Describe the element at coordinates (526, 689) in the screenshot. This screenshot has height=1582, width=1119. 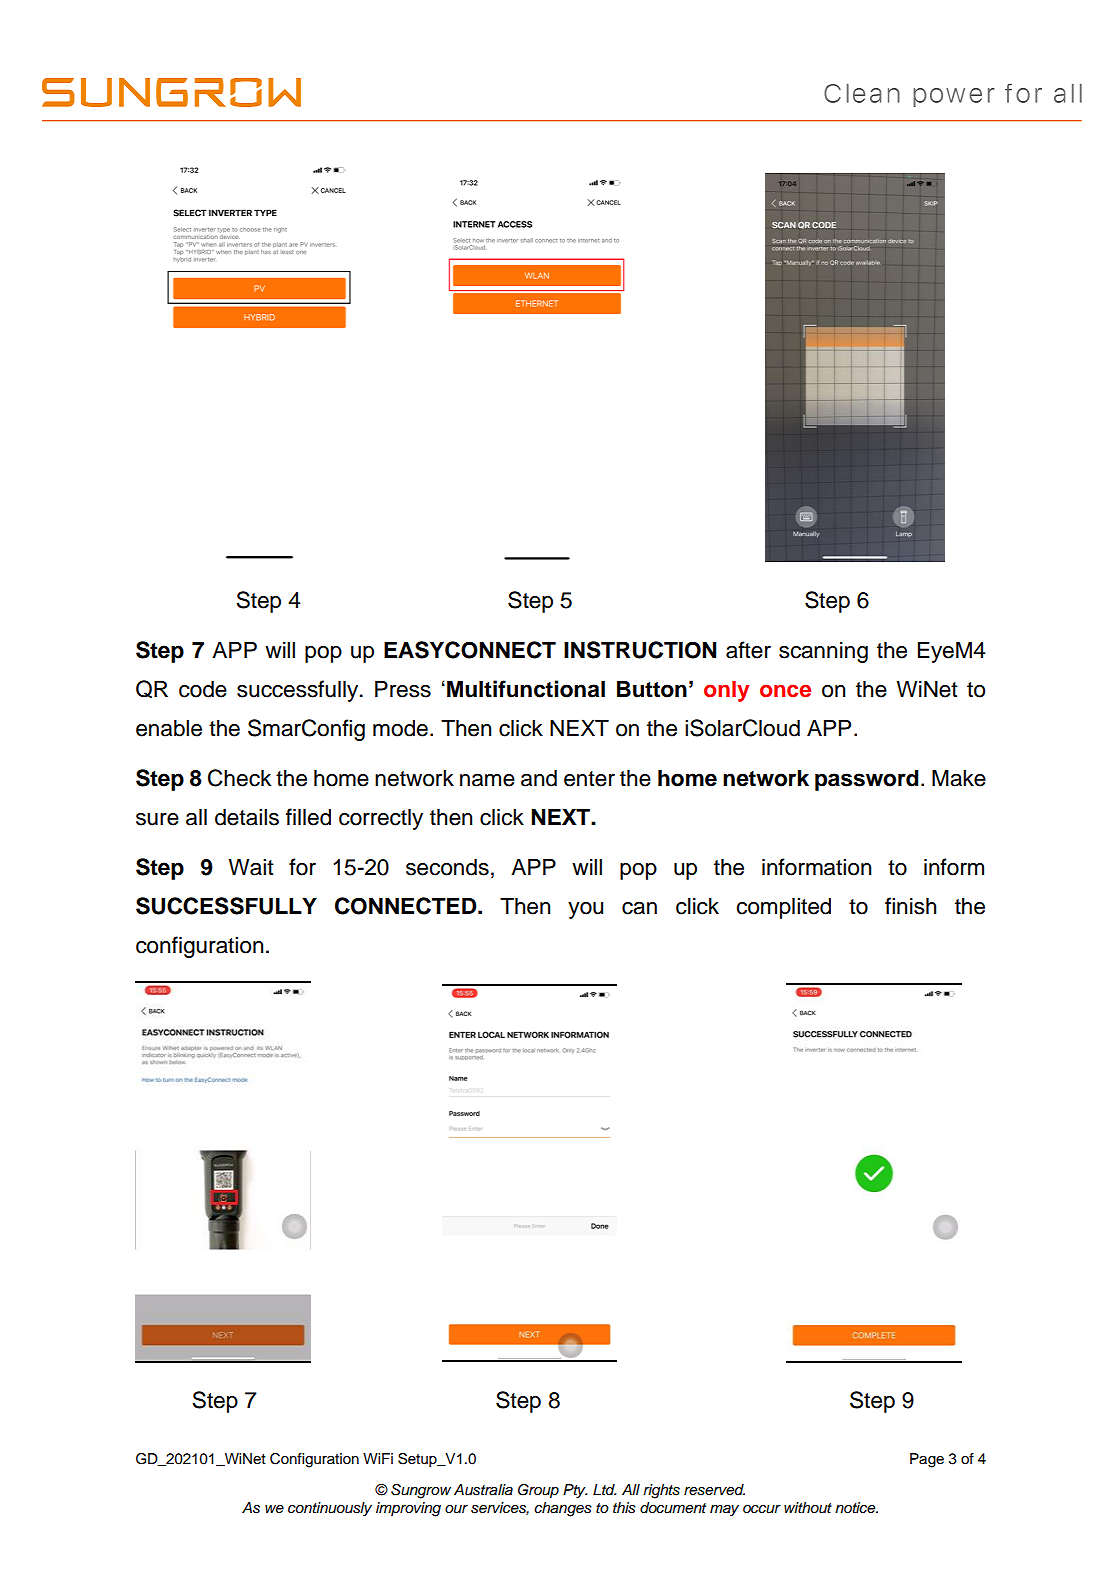
I see `Multifunctional` at that location.
